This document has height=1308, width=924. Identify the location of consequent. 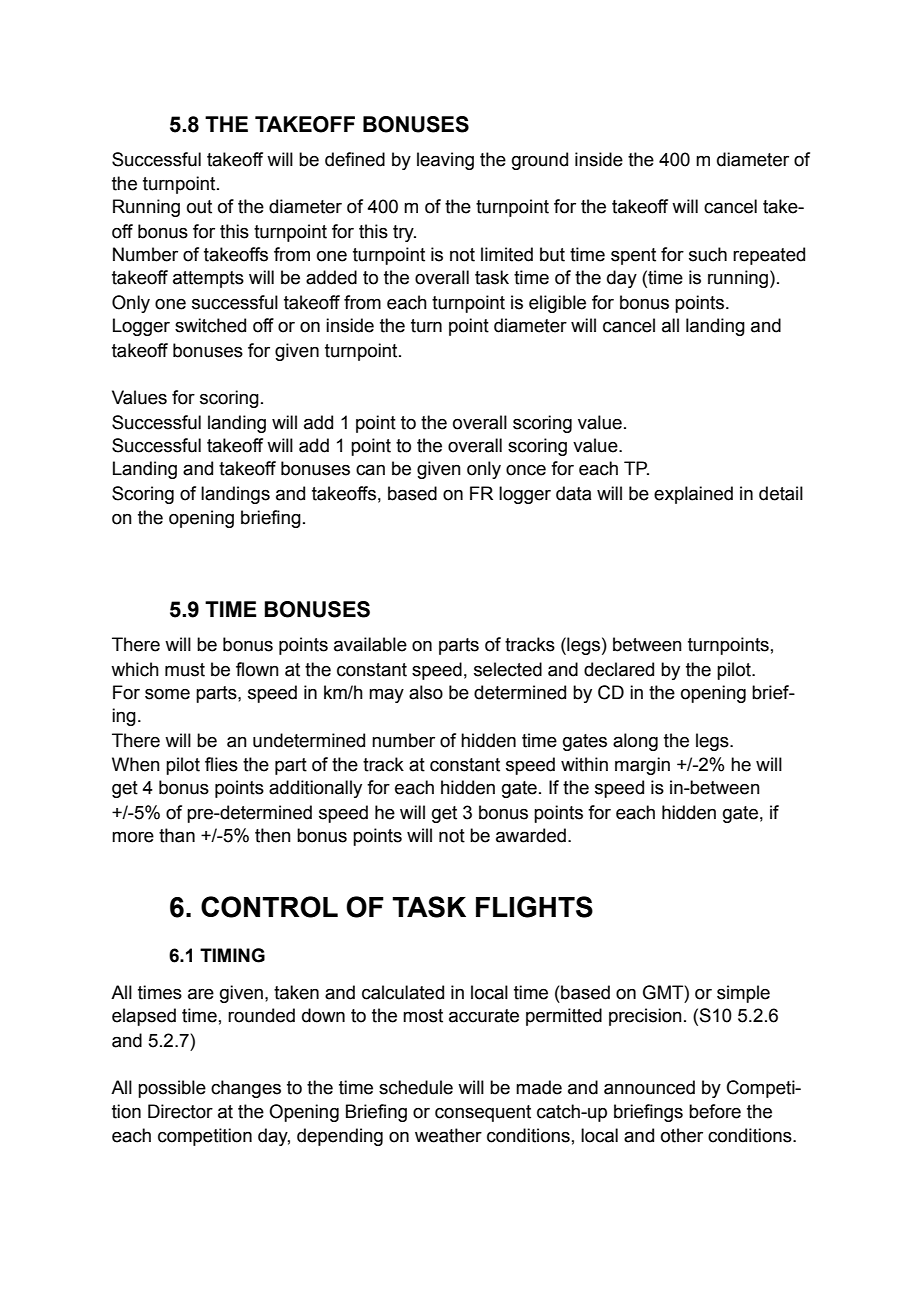
(483, 1113).
